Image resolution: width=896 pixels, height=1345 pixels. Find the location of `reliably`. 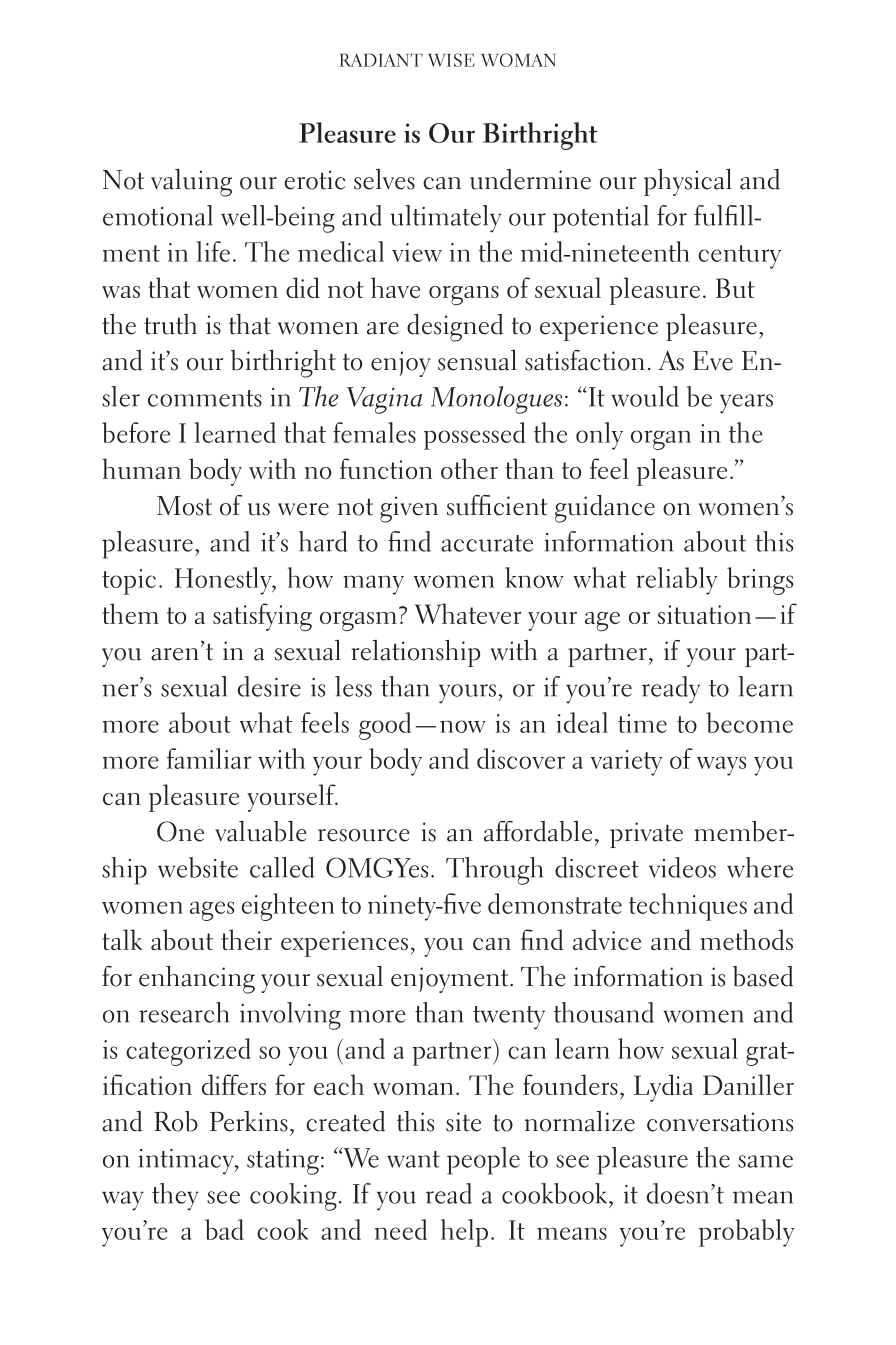

reliably is located at coordinates (676, 581).
